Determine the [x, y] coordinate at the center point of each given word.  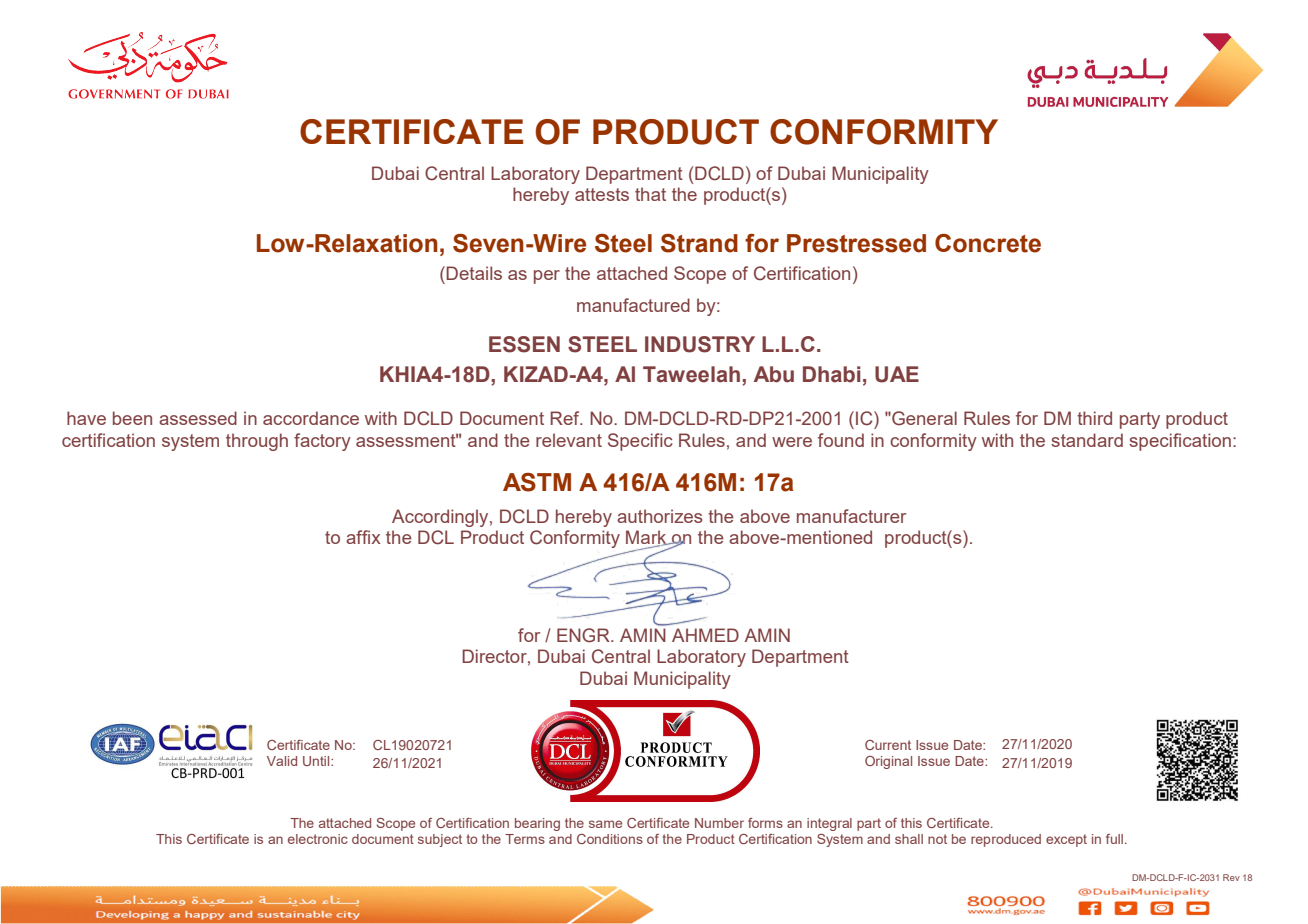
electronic [318, 839]
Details [474, 273]
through [257, 442]
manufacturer [851, 516]
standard [1087, 440]
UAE [897, 374]
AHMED [705, 635]
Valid [282, 761]
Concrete [988, 243]
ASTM [537, 482]
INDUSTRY [700, 344]
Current [888, 745]
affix [363, 537]
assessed [198, 418]
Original [888, 762]
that [650, 194]
